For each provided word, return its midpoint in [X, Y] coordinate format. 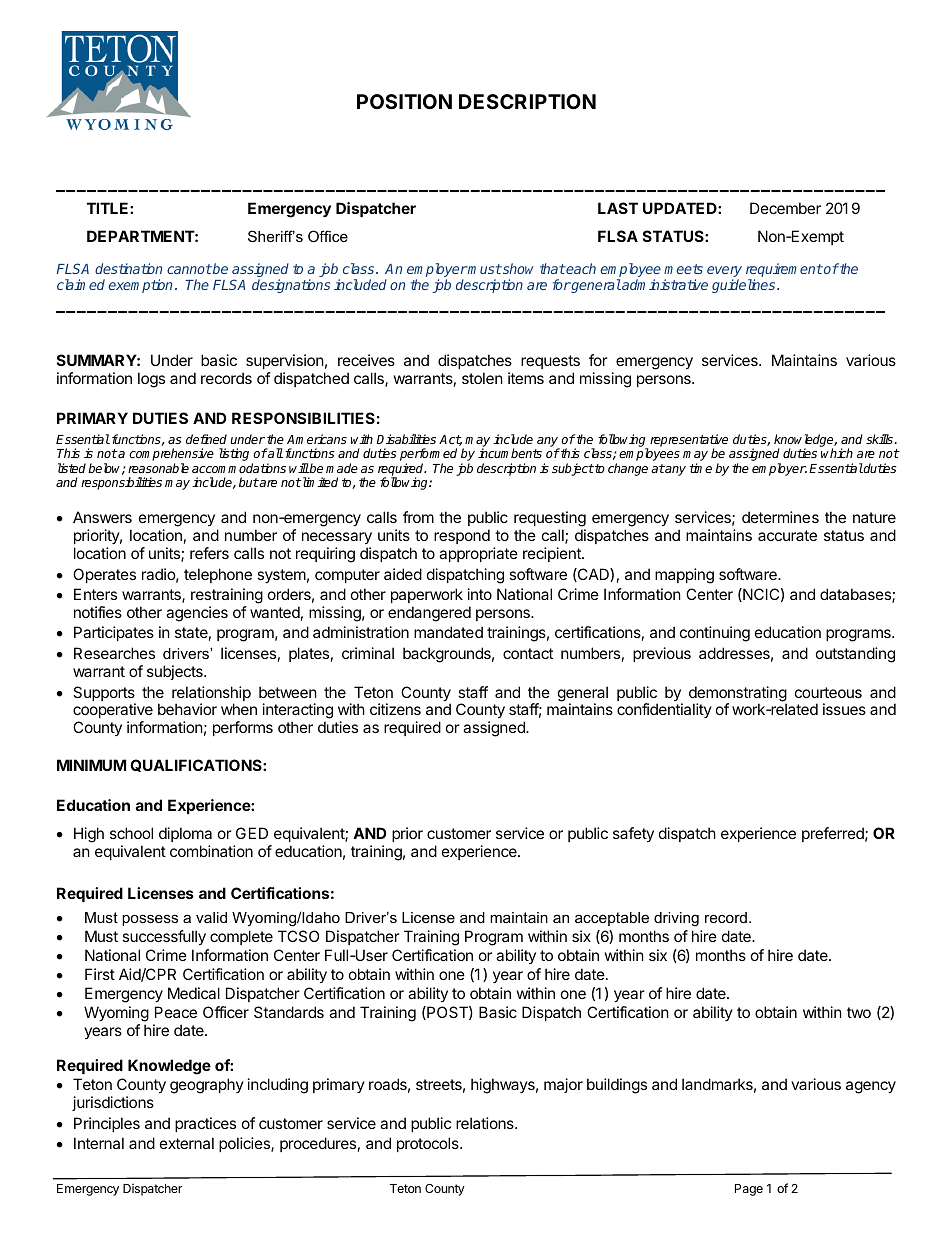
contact [528, 653]
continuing [715, 634]
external [187, 1143]
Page [749, 1190]
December [785, 208]
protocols [429, 1144]
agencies [197, 614]
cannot [189, 269]
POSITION [404, 101]
